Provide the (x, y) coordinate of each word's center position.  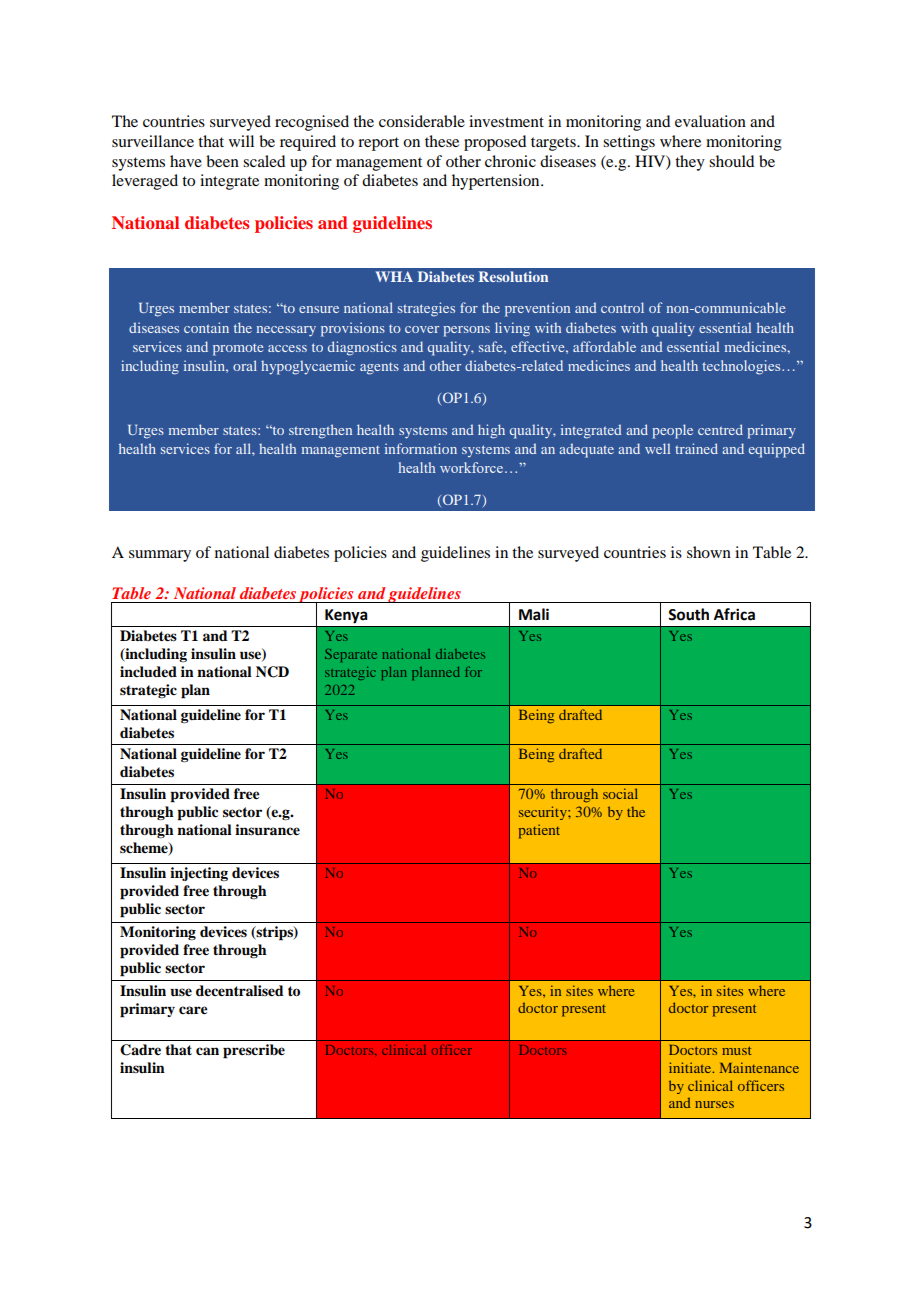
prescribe (254, 1051)
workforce (471, 467)
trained (696, 448)
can (207, 1051)
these (442, 141)
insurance (267, 830)
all (244, 448)
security (544, 813)
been (222, 161)
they (690, 163)
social (620, 793)
